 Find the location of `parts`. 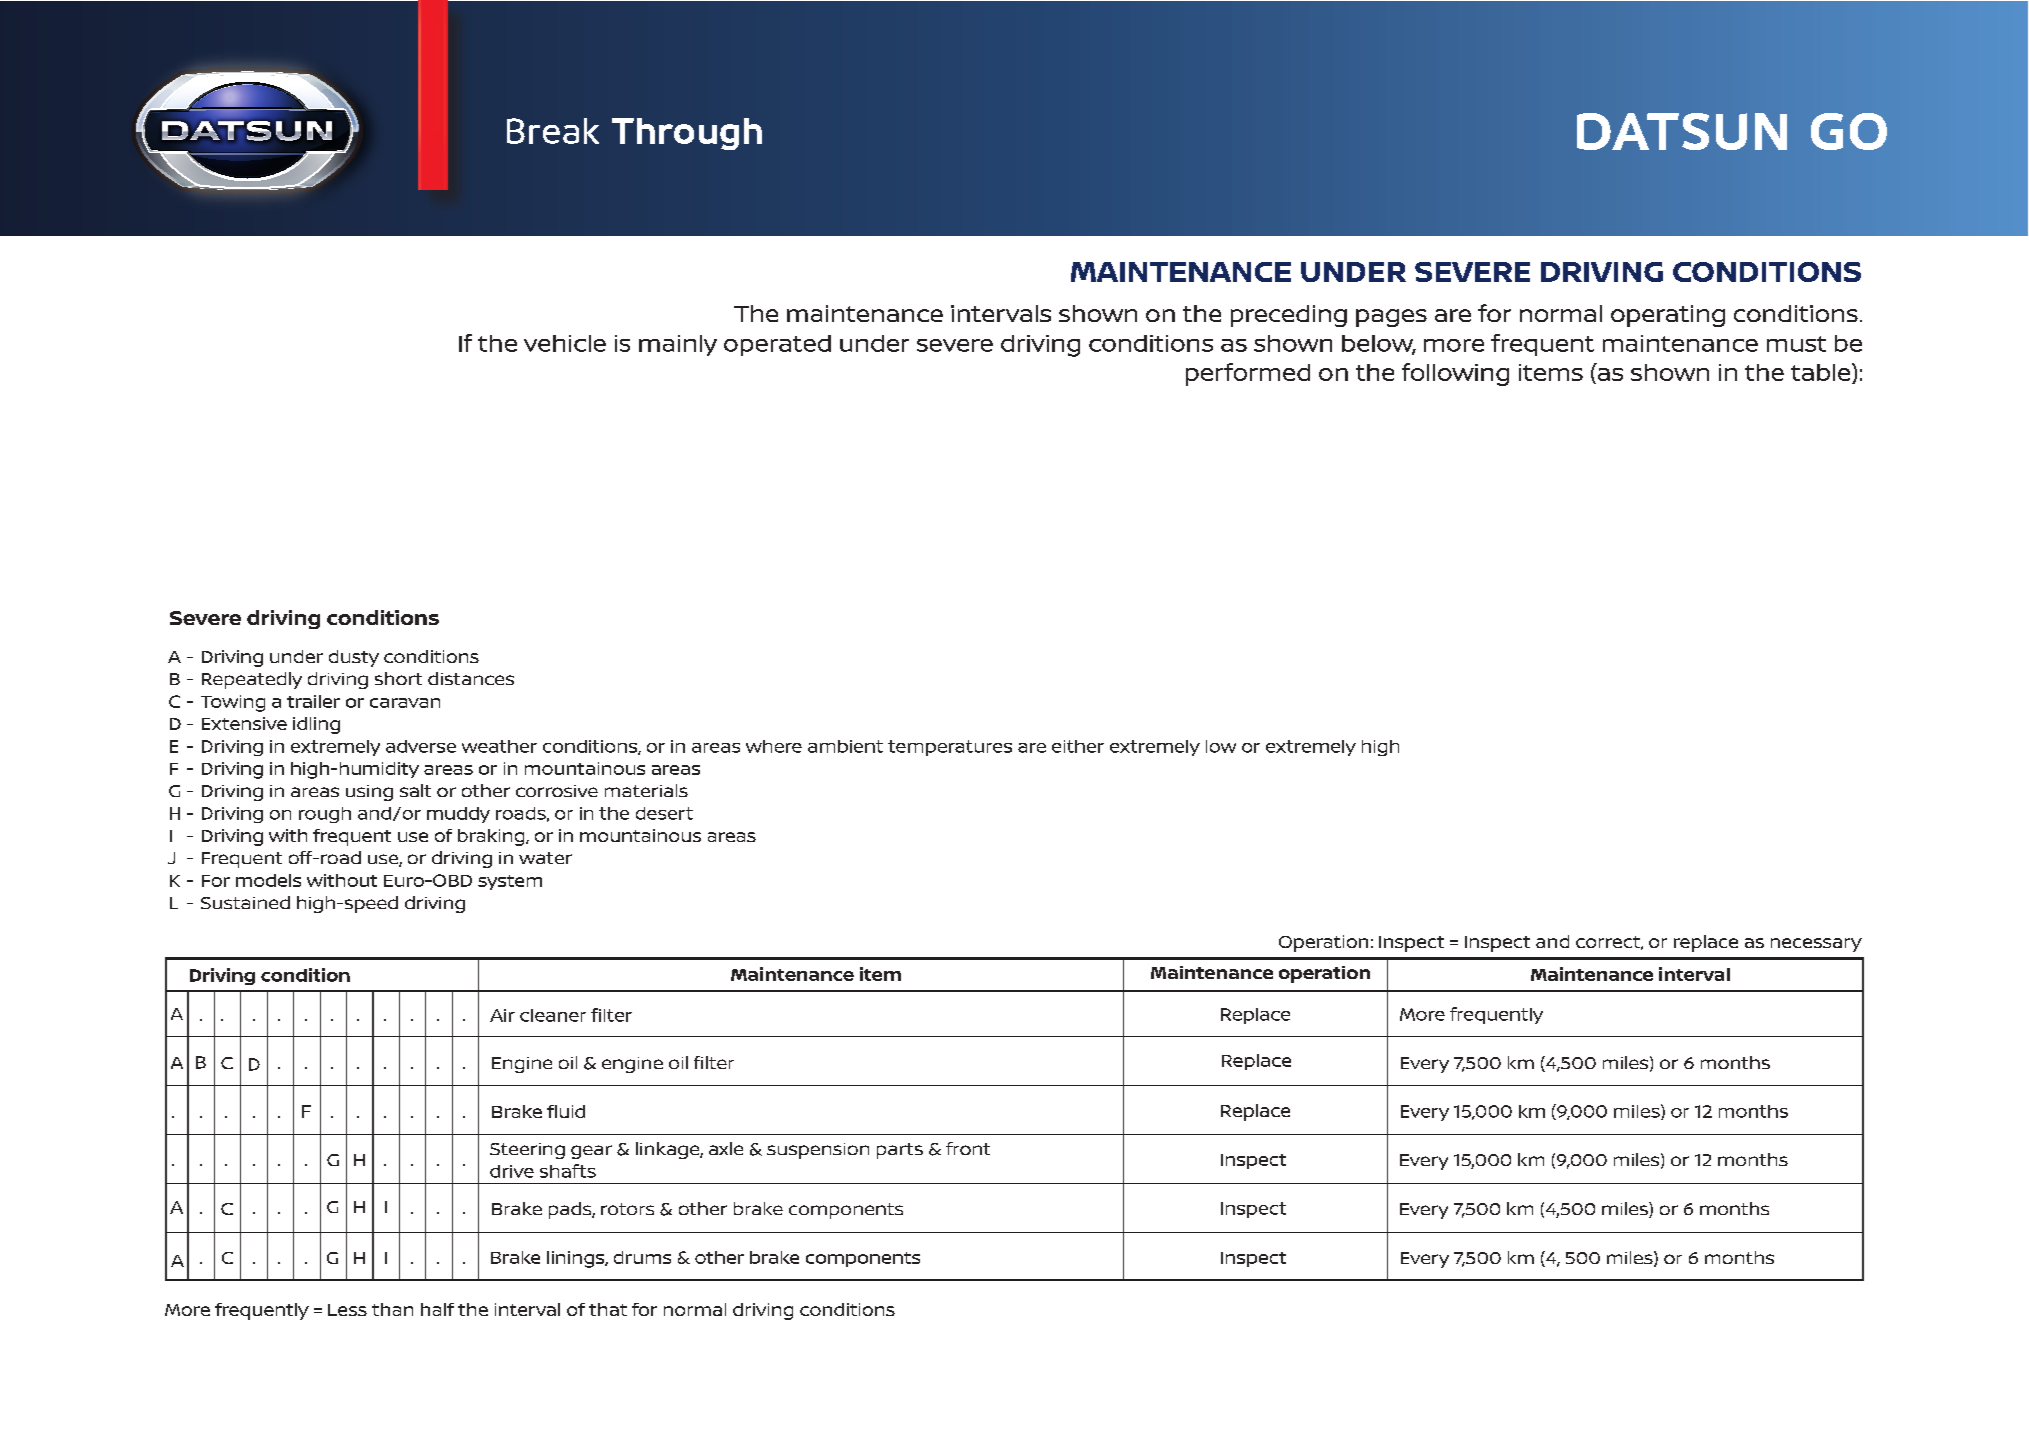

parts is located at coordinates (900, 1151).
